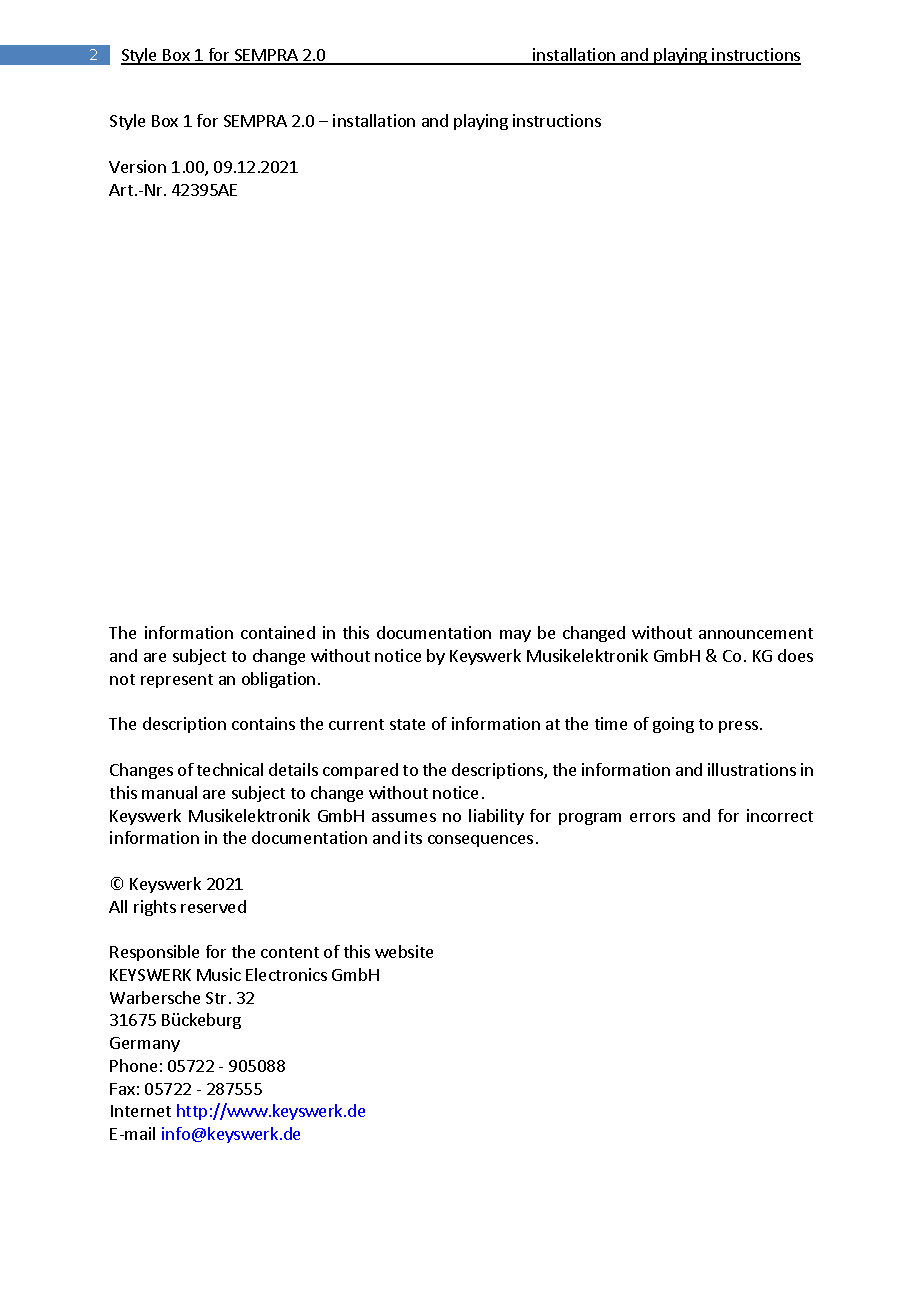 This image has width=924, height=1308. Describe the element at coordinates (795, 655) in the image. I see `does` at that location.
